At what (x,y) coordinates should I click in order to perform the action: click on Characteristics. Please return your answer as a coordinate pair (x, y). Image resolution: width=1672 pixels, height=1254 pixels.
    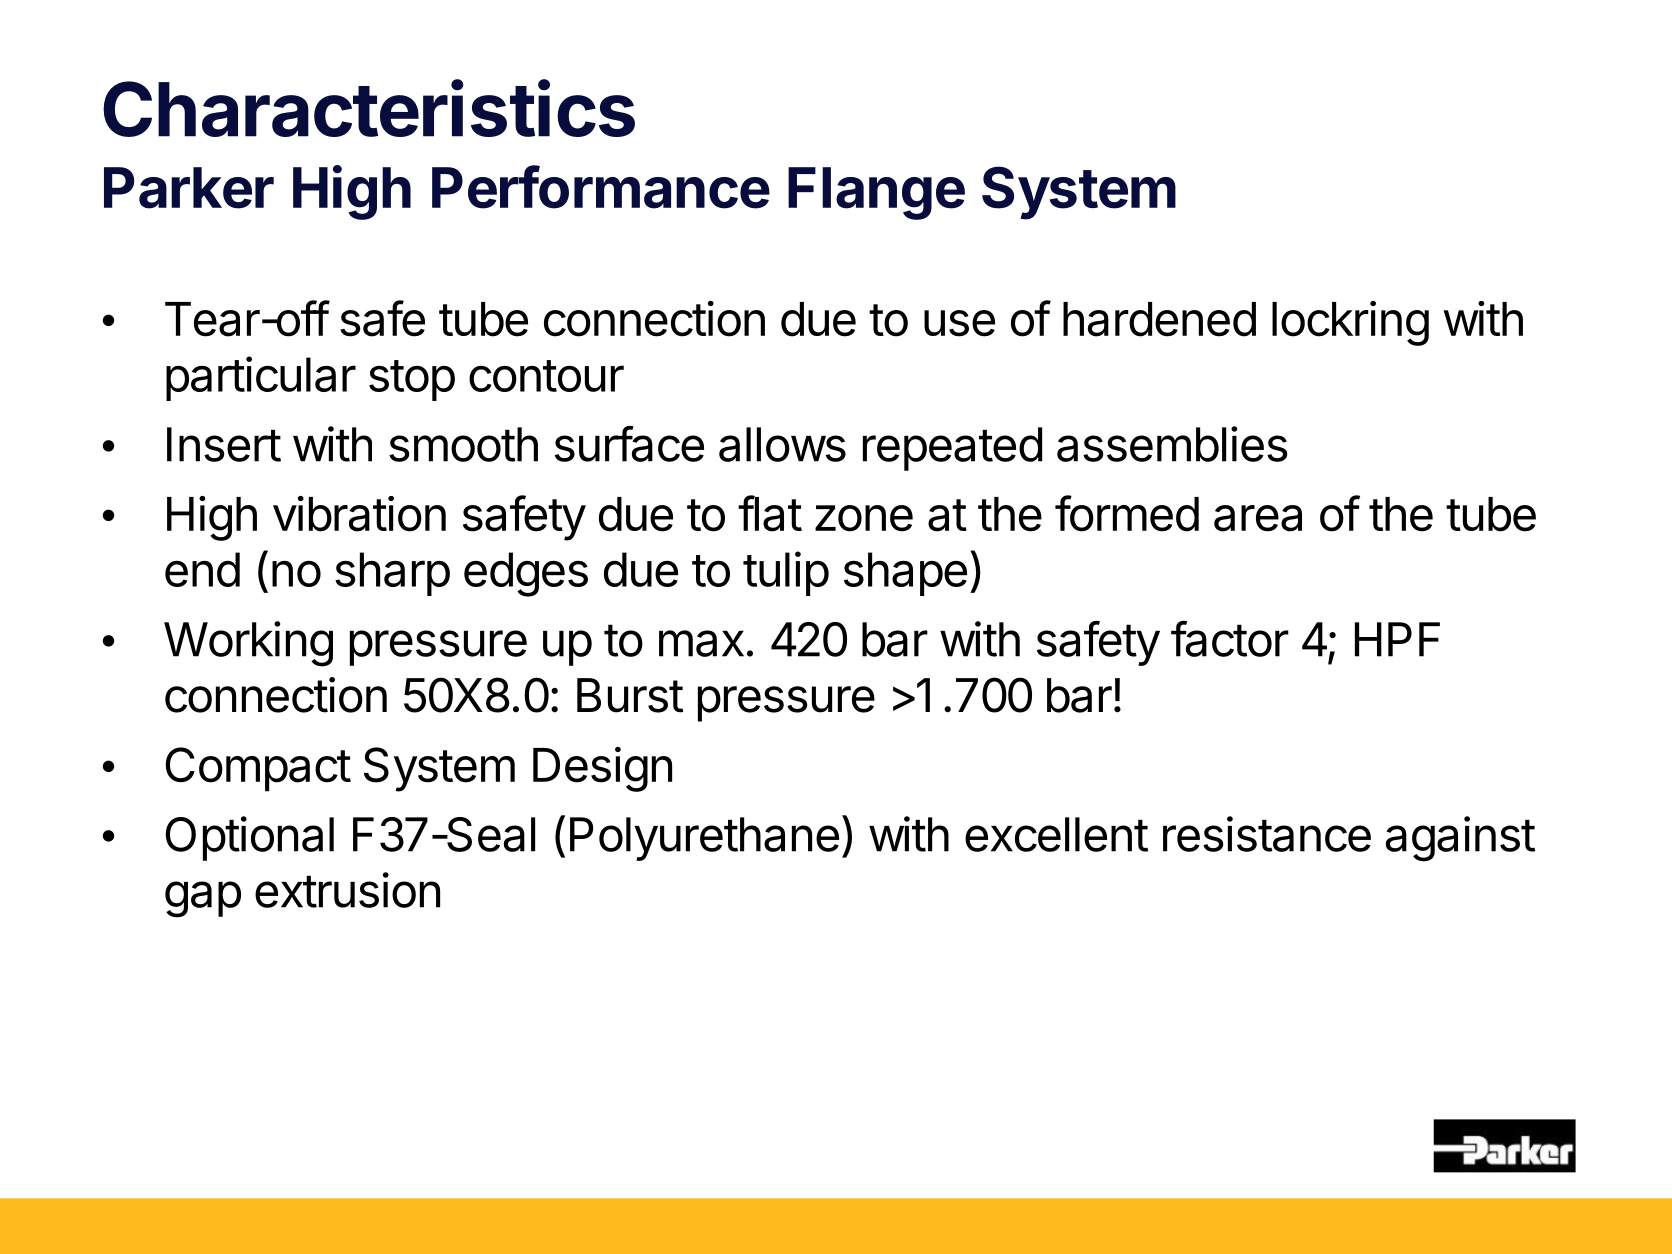
    Looking at the image, I should click on (369, 108).
